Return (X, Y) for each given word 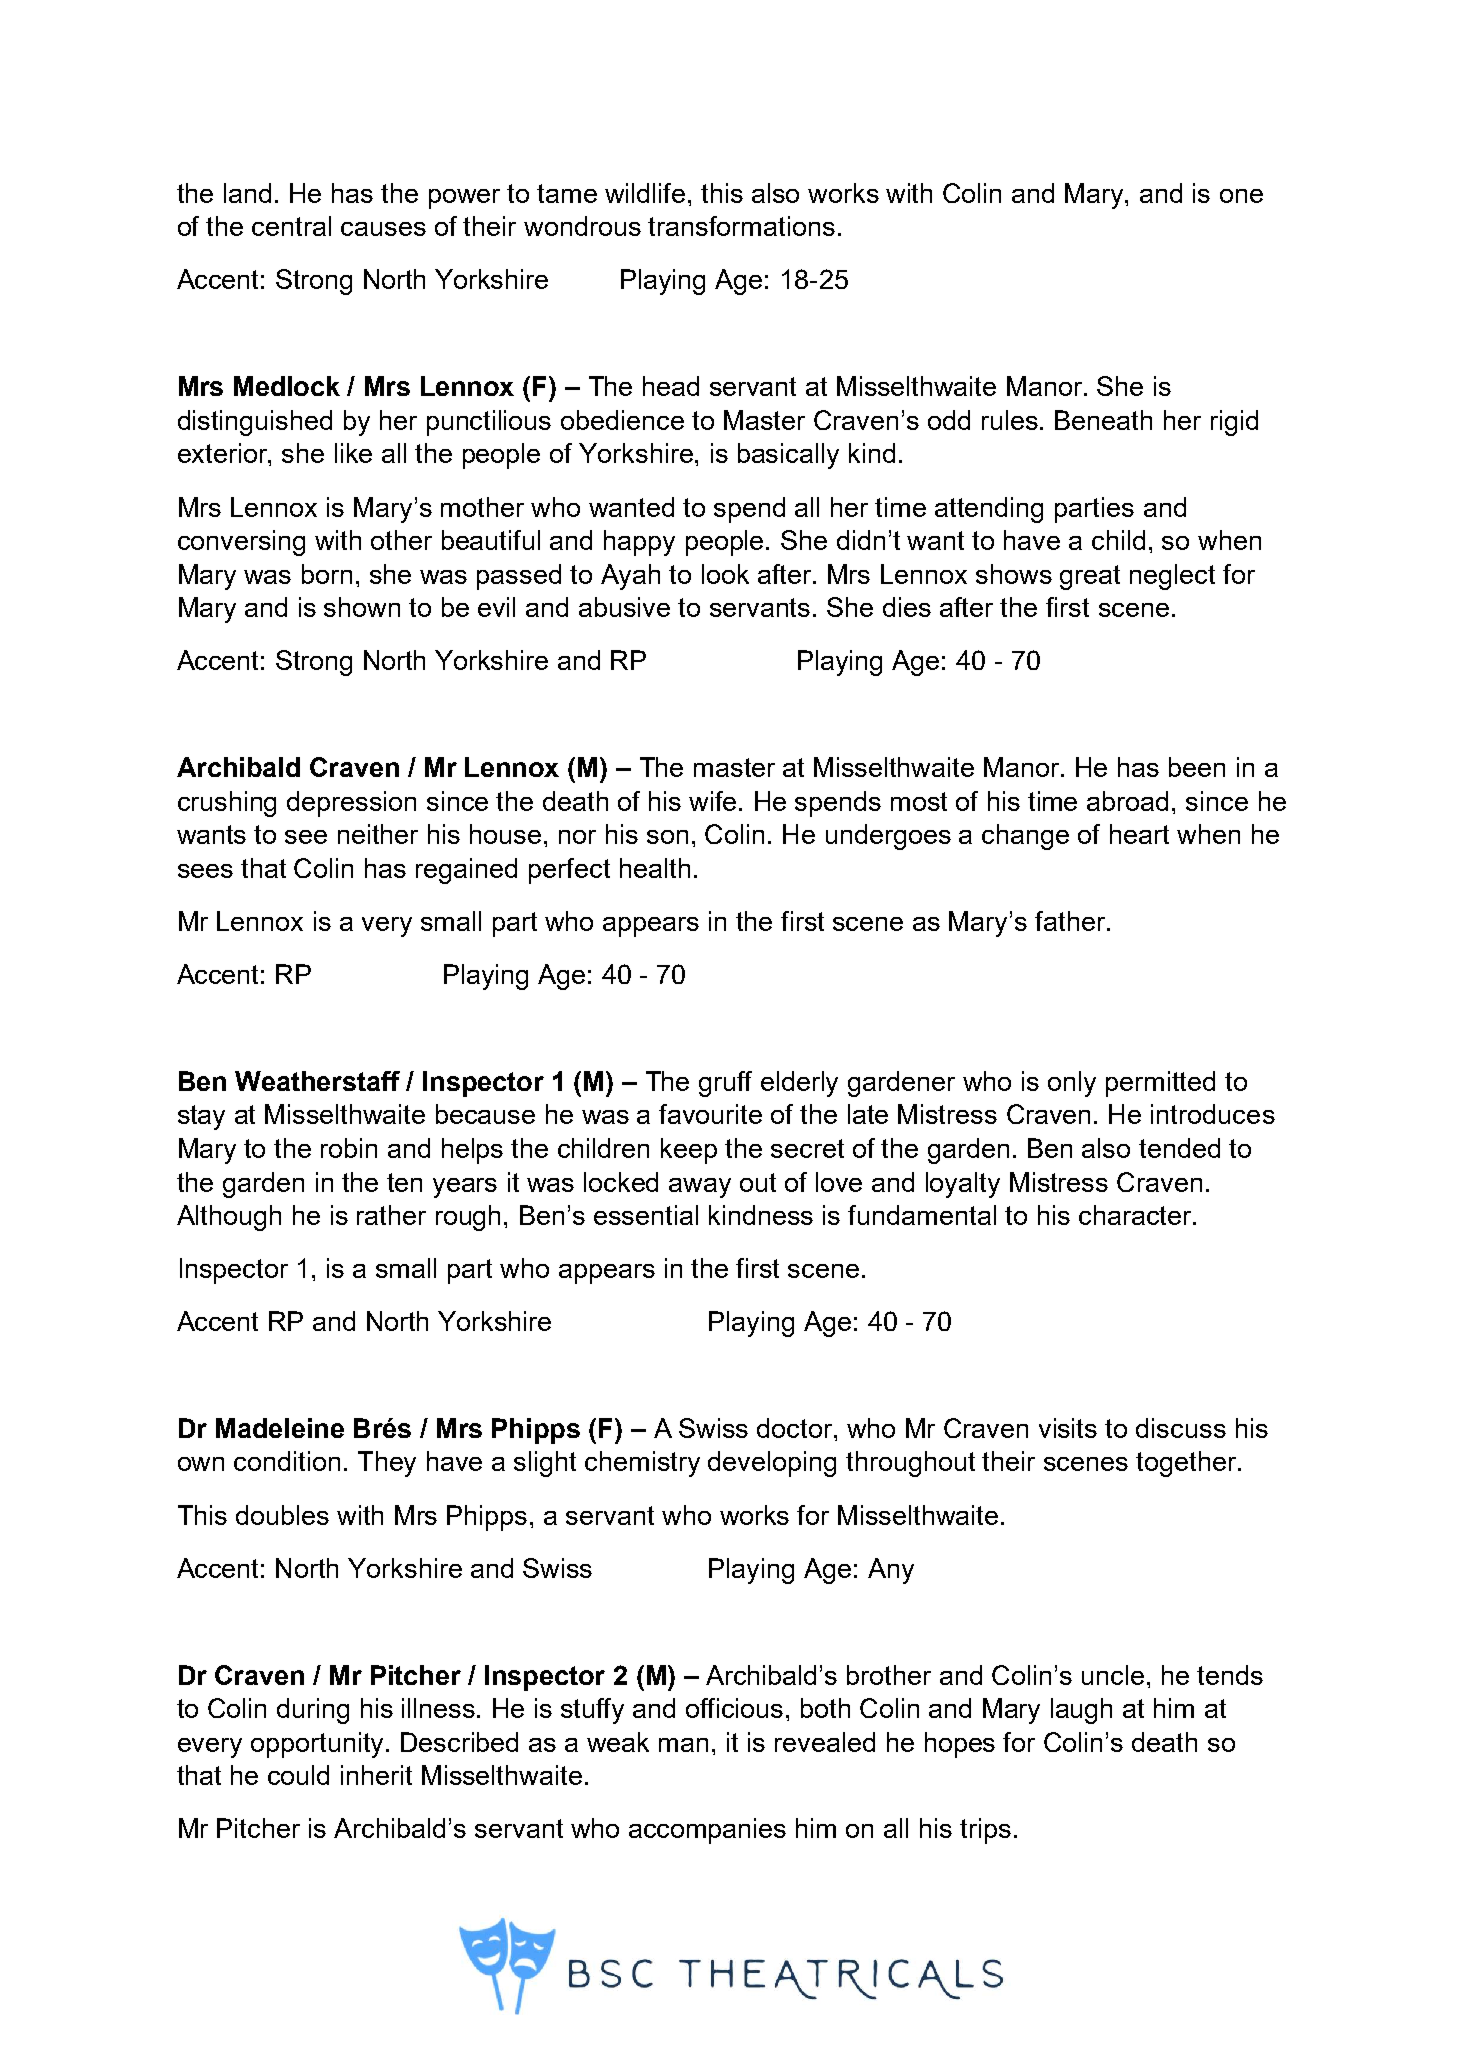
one (1241, 196)
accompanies (707, 1831)
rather (391, 1215)
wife (714, 801)
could (298, 1775)
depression (351, 804)
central (291, 226)
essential (646, 1215)
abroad (1127, 801)
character (1136, 1215)
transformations (741, 226)
